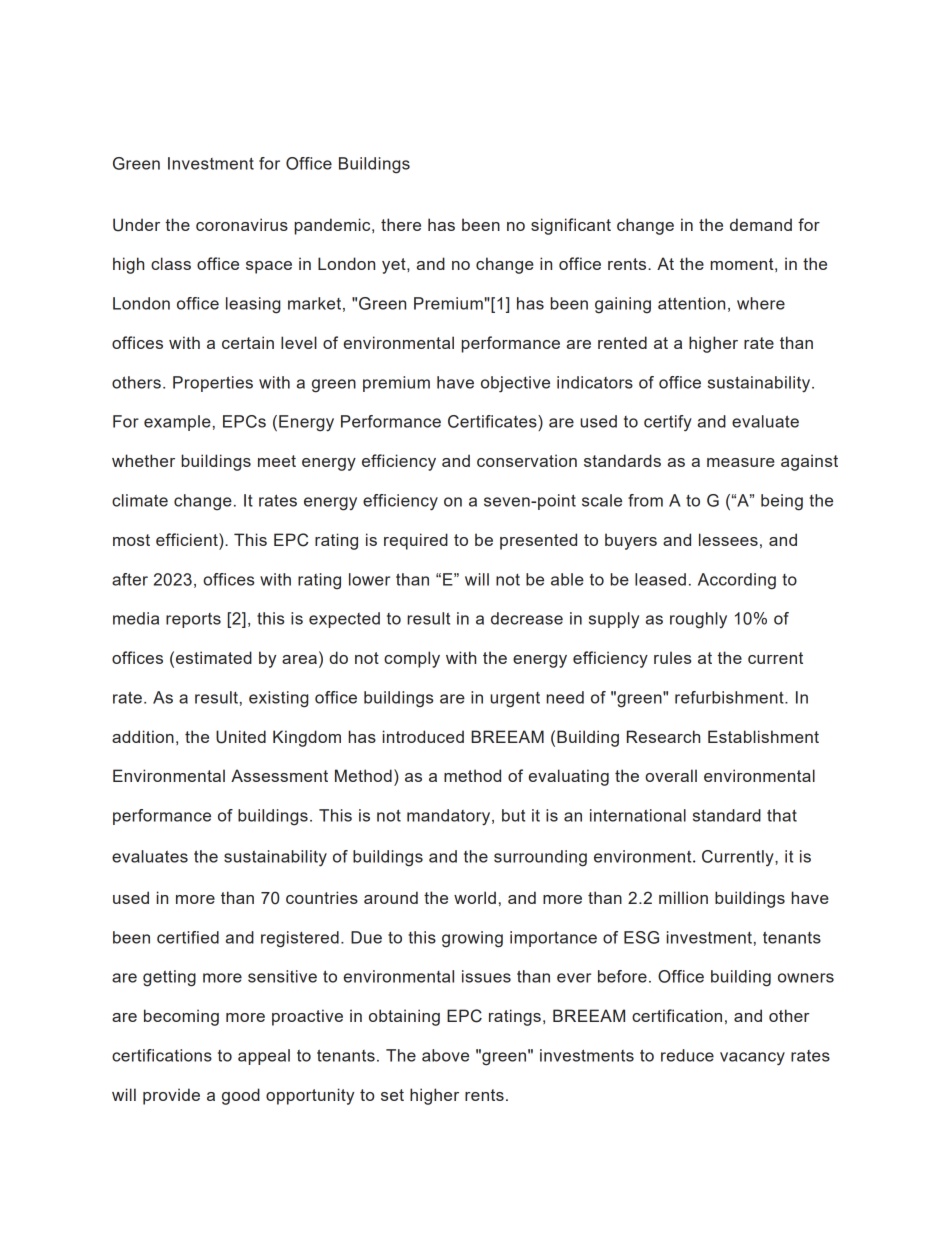 This screenshot has width=952, height=1233. Describe the element at coordinates (672, 657) in the screenshot. I see `rules` at that location.
